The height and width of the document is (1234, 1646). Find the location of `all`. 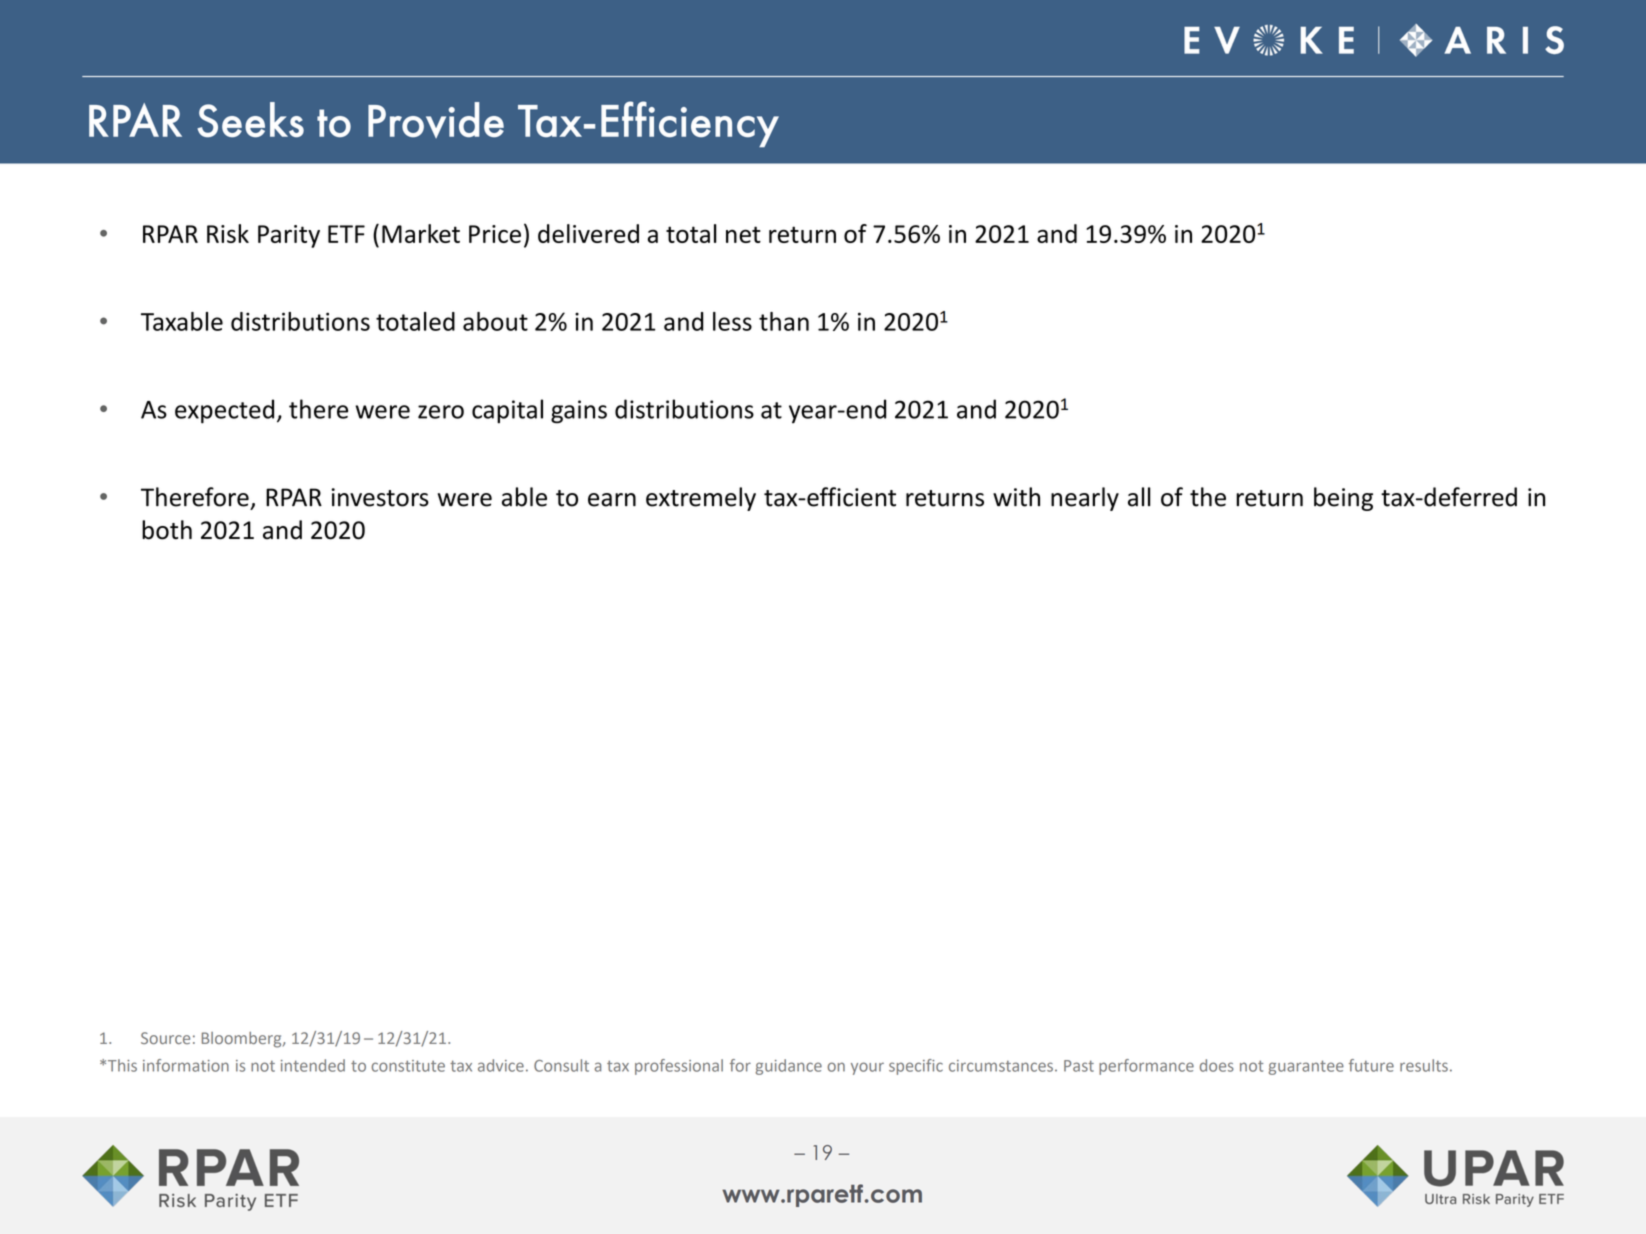

all is located at coordinates (1139, 497).
